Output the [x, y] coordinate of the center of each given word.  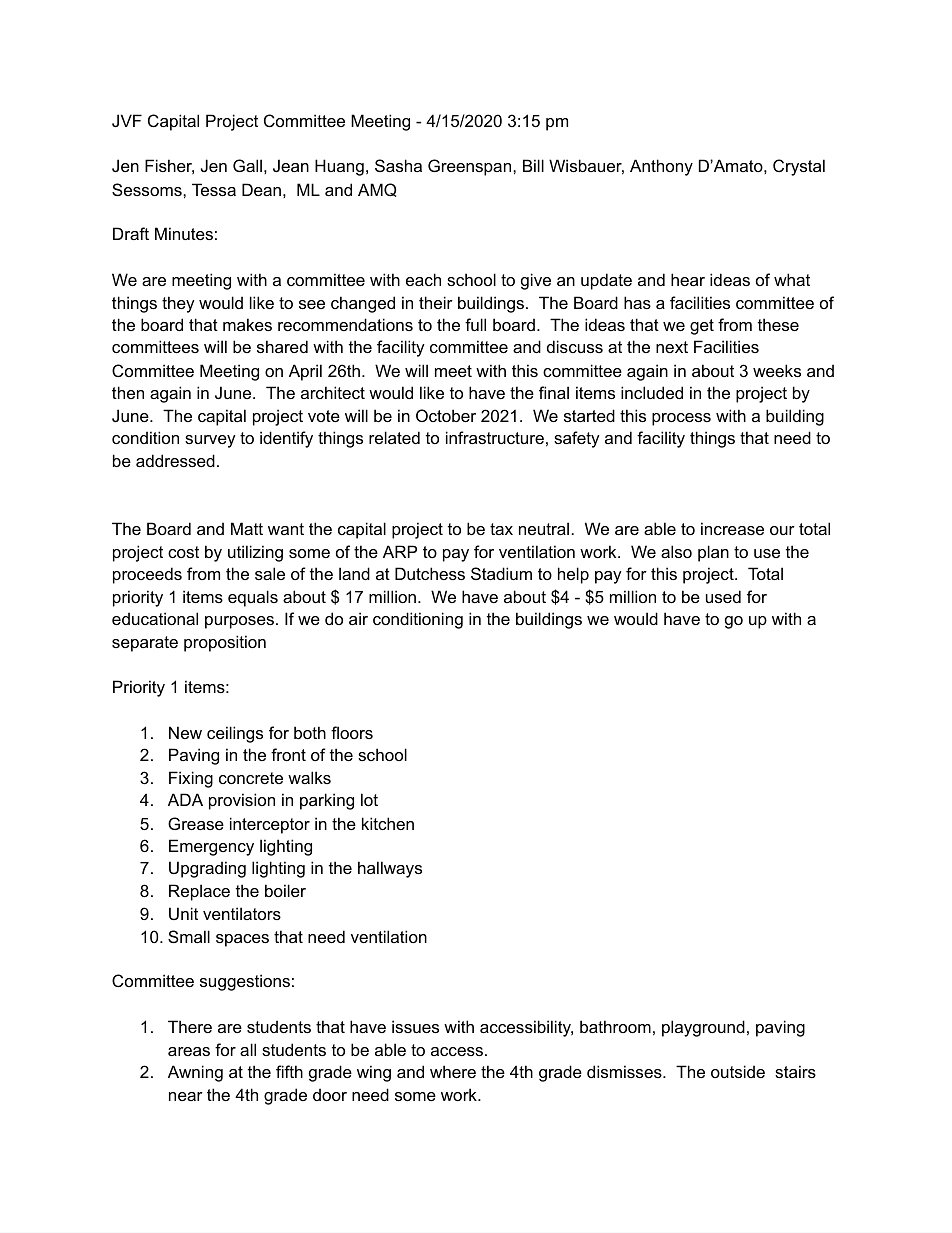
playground [703, 1028]
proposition [225, 643]
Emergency [211, 847]
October [446, 415]
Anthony [661, 167]
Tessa [214, 189]
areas [189, 1051]
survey [210, 441]
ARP [400, 551]
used [723, 596]
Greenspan [471, 167]
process [681, 419]
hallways [390, 869]
